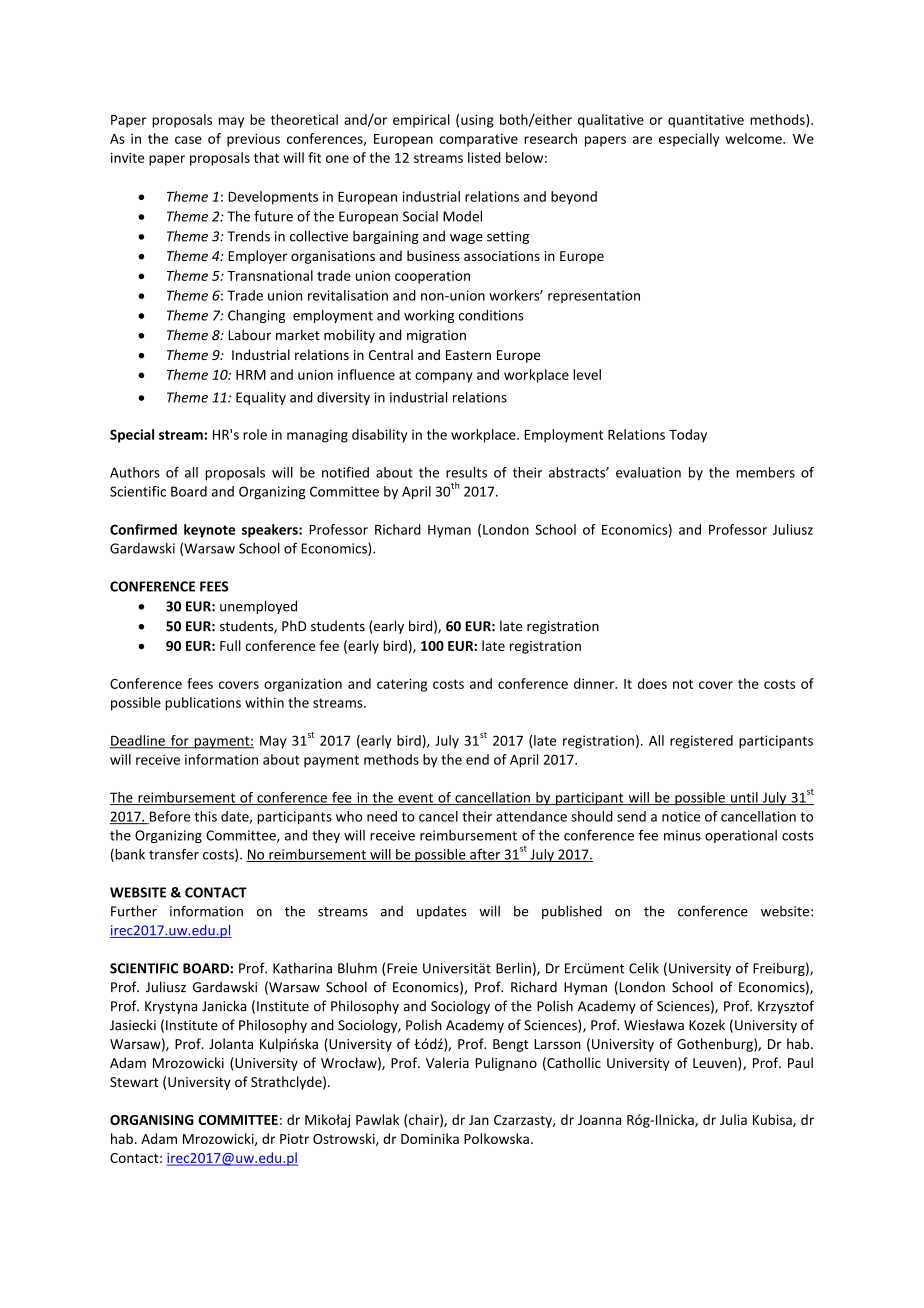  I want to click on welcome, so click(755, 138).
